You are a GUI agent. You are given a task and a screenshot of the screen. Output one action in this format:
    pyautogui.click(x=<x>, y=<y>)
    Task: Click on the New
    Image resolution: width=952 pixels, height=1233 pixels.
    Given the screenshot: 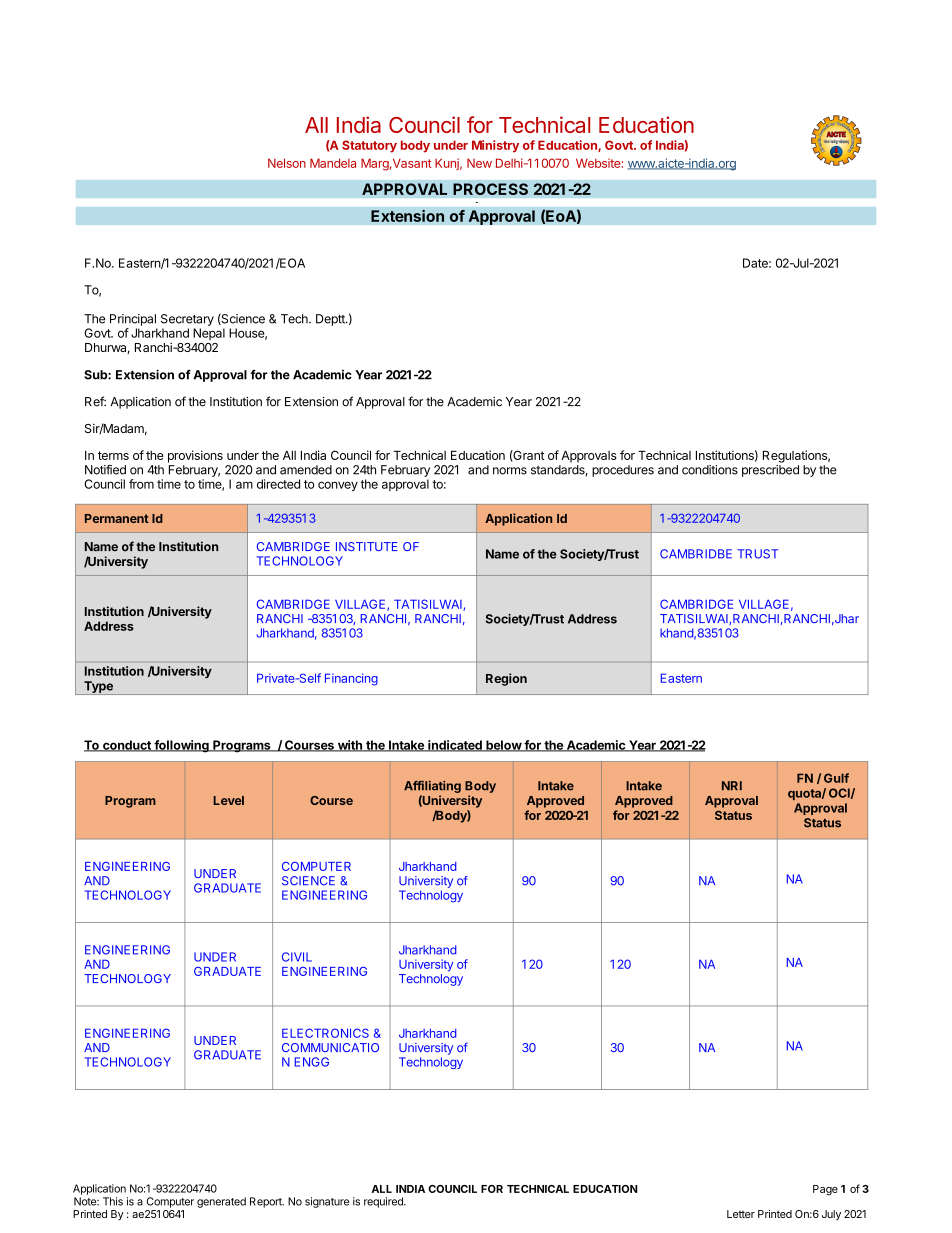 What is the action you would take?
    pyautogui.click(x=479, y=163)
